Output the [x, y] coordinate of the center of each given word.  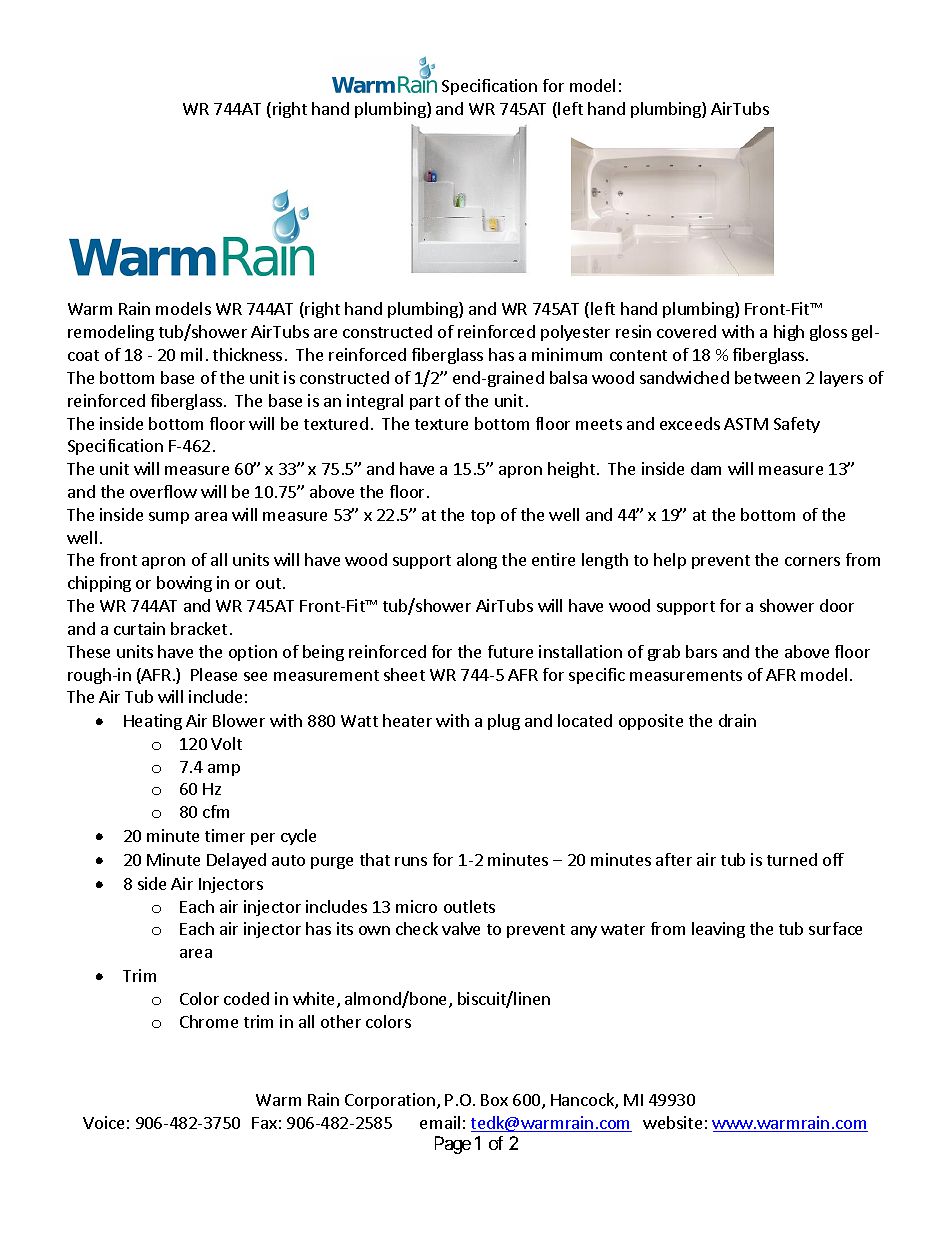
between [767, 377]
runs [411, 861]
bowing [184, 584]
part [425, 403]
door [837, 605]
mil [191, 354]
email [440, 1122]
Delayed [236, 861]
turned [792, 859]
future [510, 651]
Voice [103, 1122]
